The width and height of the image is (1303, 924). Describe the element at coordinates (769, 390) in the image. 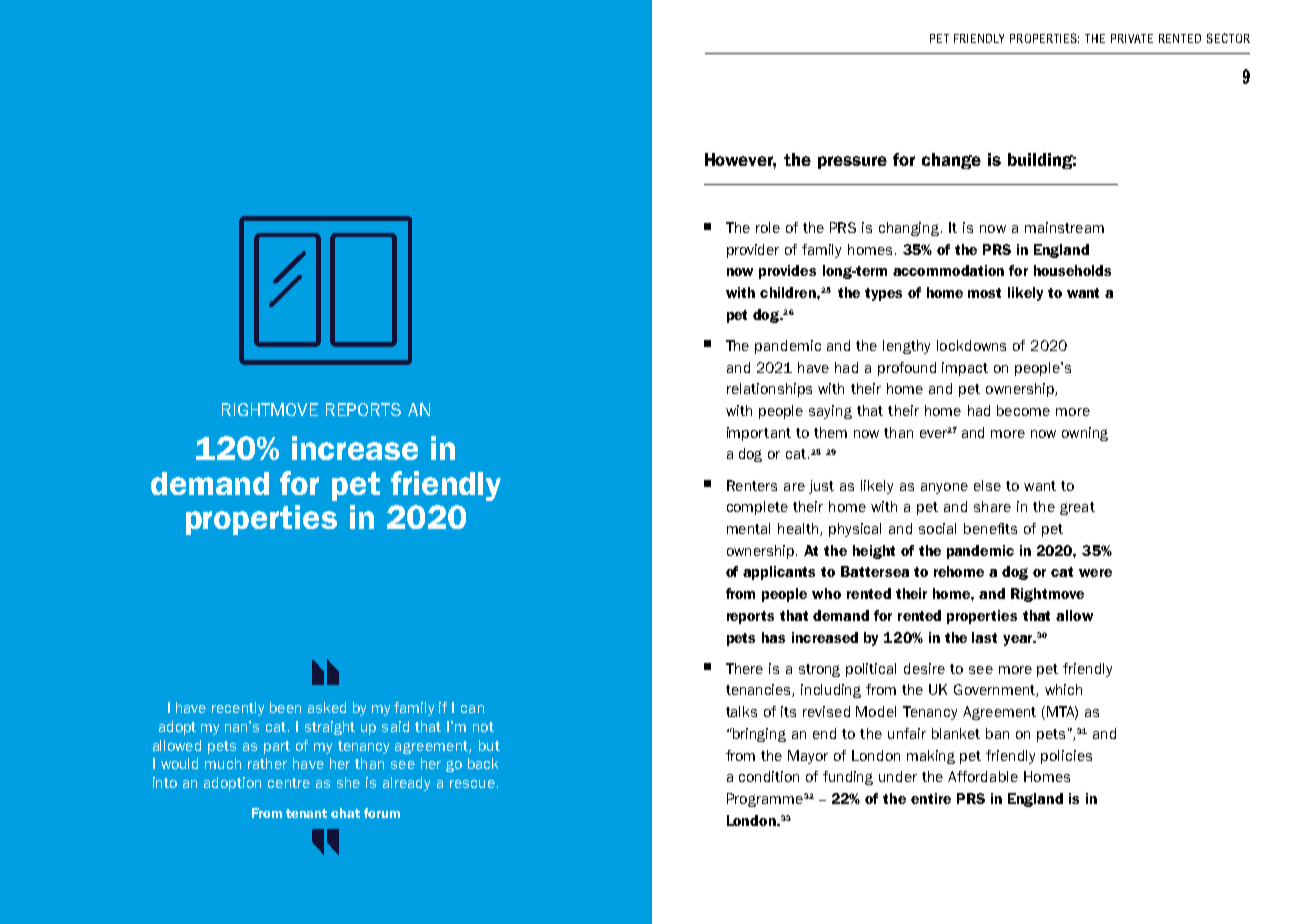

I see `relationships` at that location.
